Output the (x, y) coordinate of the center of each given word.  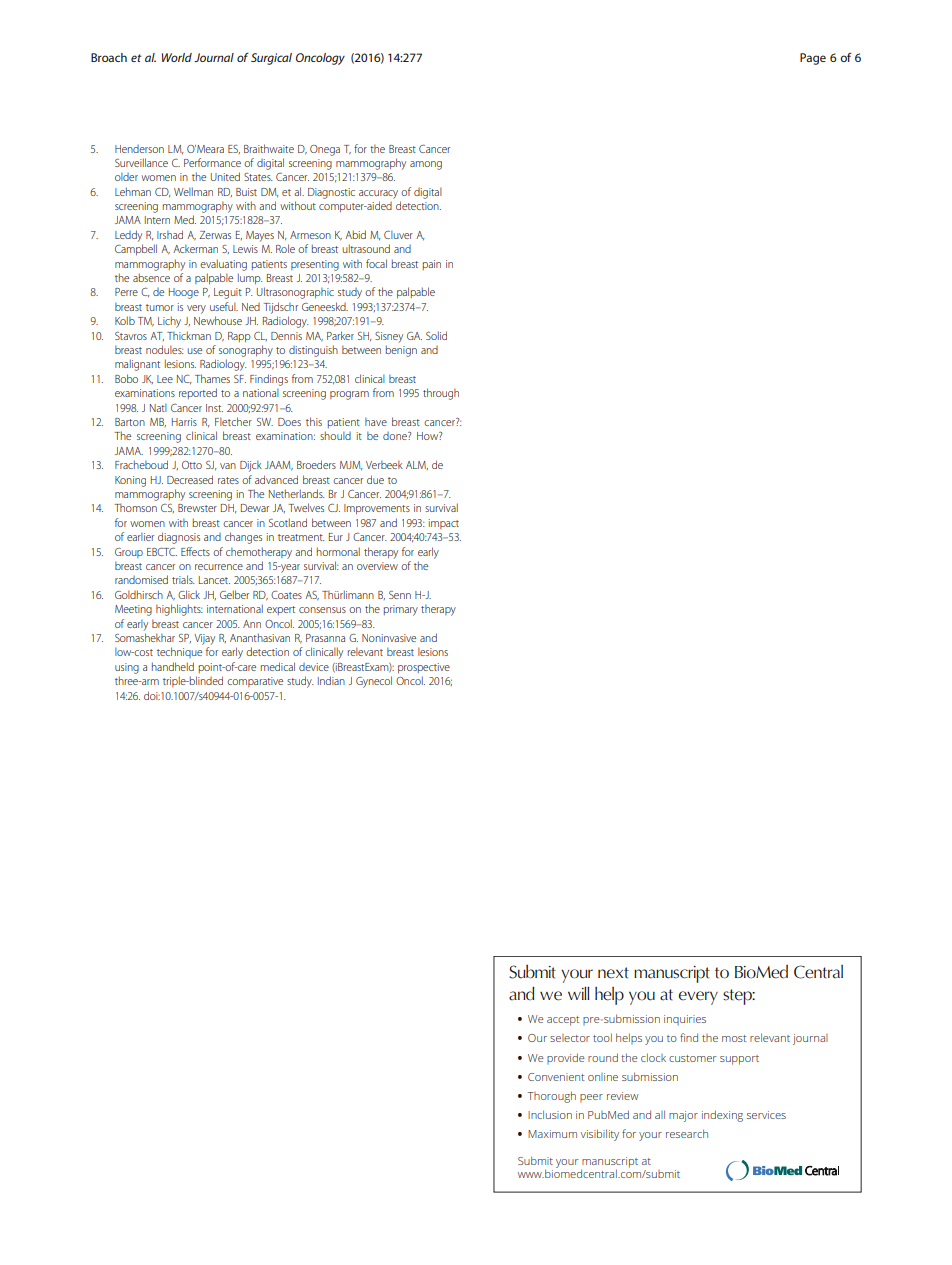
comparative (255, 682)
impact (443, 524)
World (177, 57)
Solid (436, 335)
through (441, 394)
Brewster (197, 508)
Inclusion (550, 1114)
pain (432, 265)
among (426, 165)
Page (813, 59)
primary (401, 610)
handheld (173, 666)
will (579, 993)
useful (224, 306)
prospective (424, 668)
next (613, 973)
